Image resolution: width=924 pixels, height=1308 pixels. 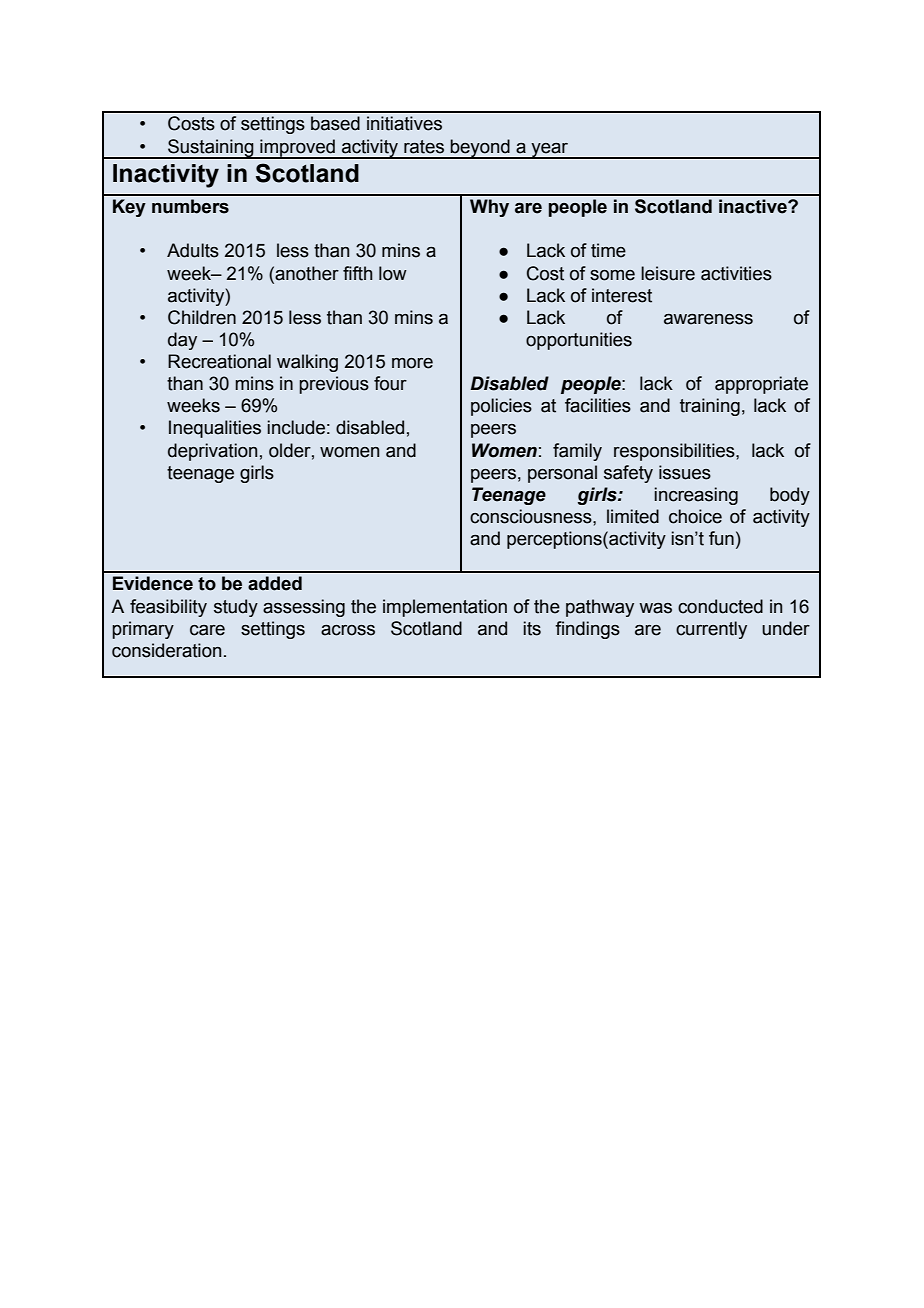 I want to click on policies, so click(x=501, y=407).
